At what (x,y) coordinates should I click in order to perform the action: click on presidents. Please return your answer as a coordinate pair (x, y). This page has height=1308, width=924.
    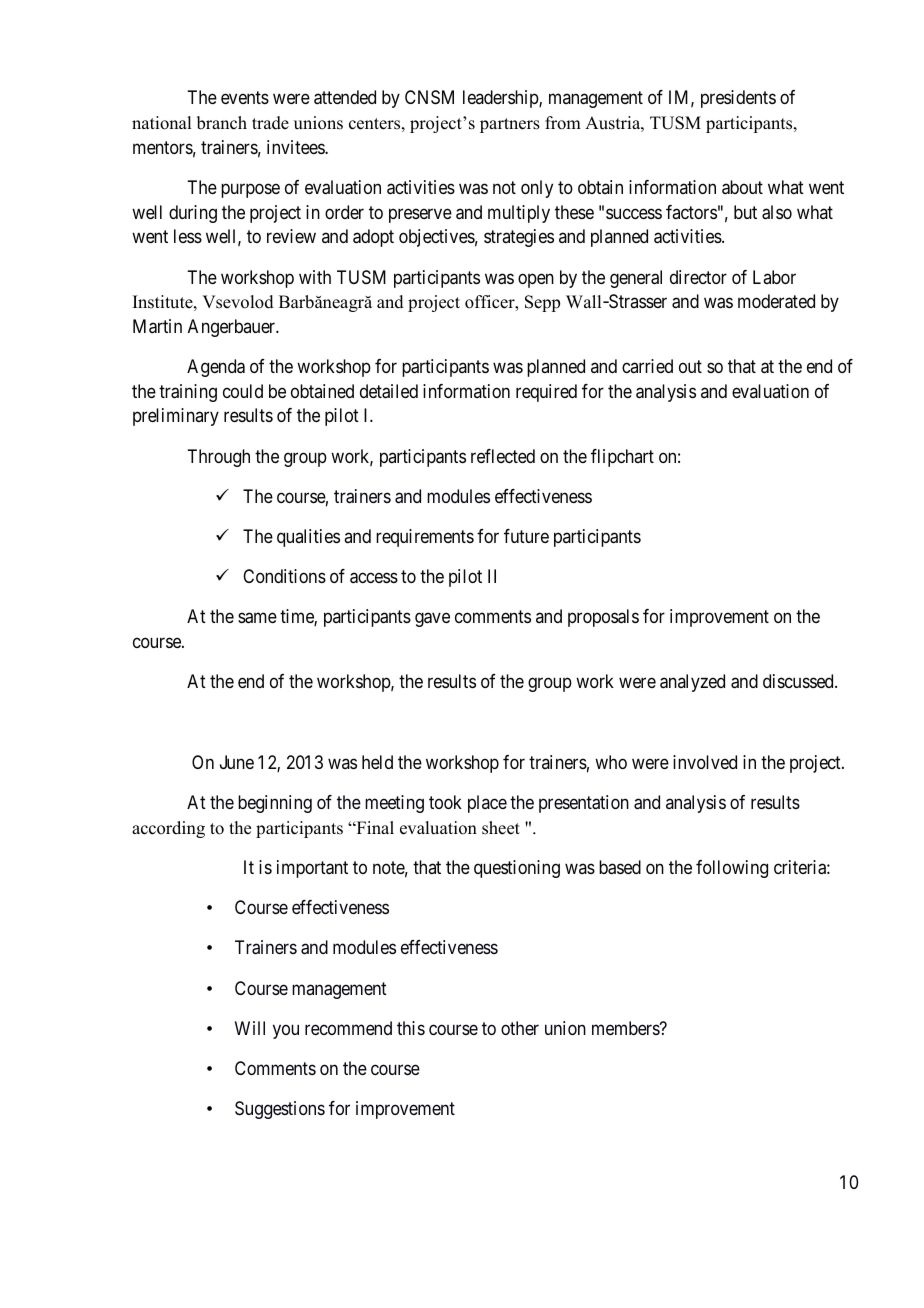
    Looking at the image, I should click on (738, 99).
